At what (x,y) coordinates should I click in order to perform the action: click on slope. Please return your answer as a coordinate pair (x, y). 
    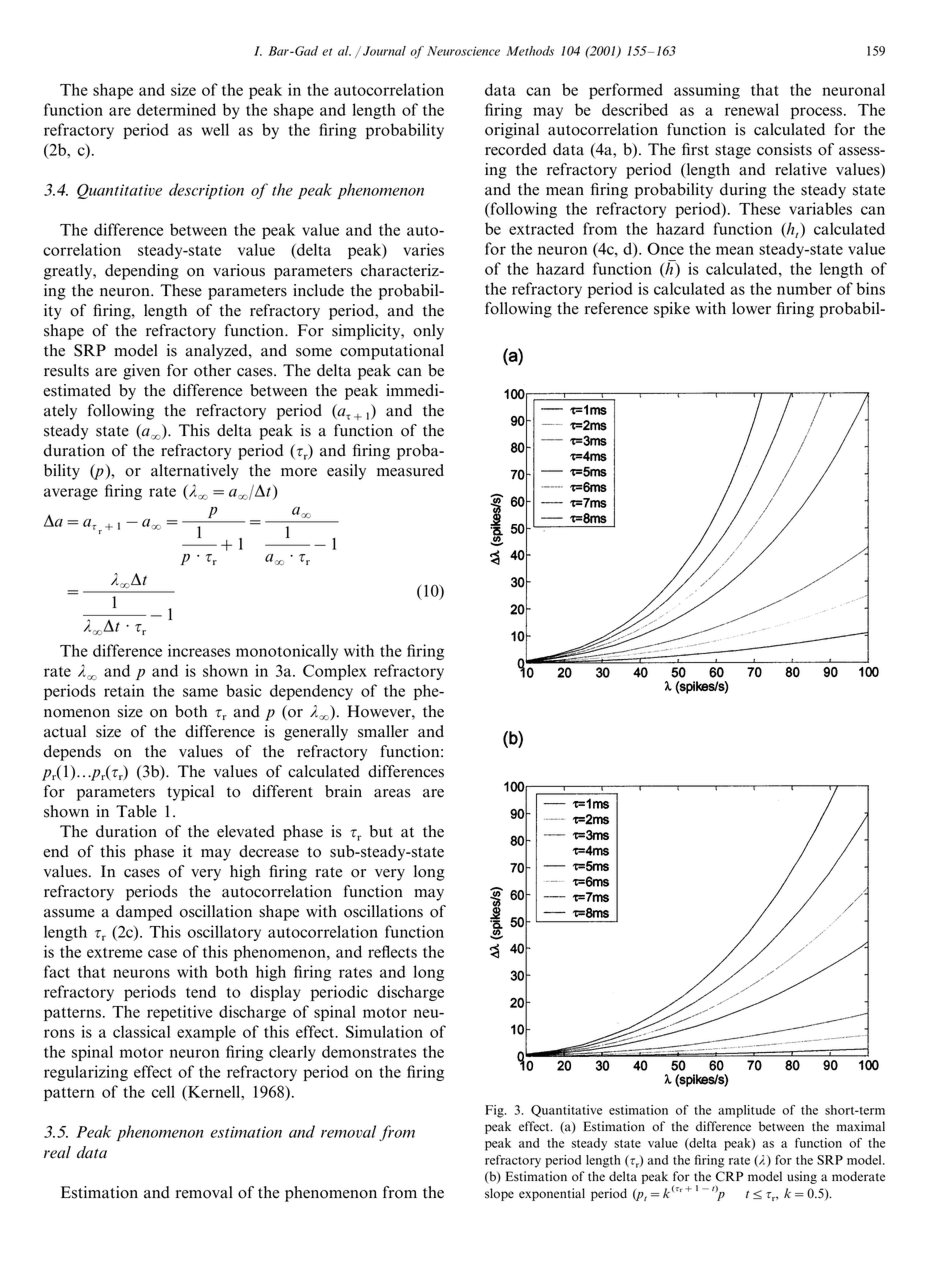
    Looking at the image, I should click on (499, 1194).
